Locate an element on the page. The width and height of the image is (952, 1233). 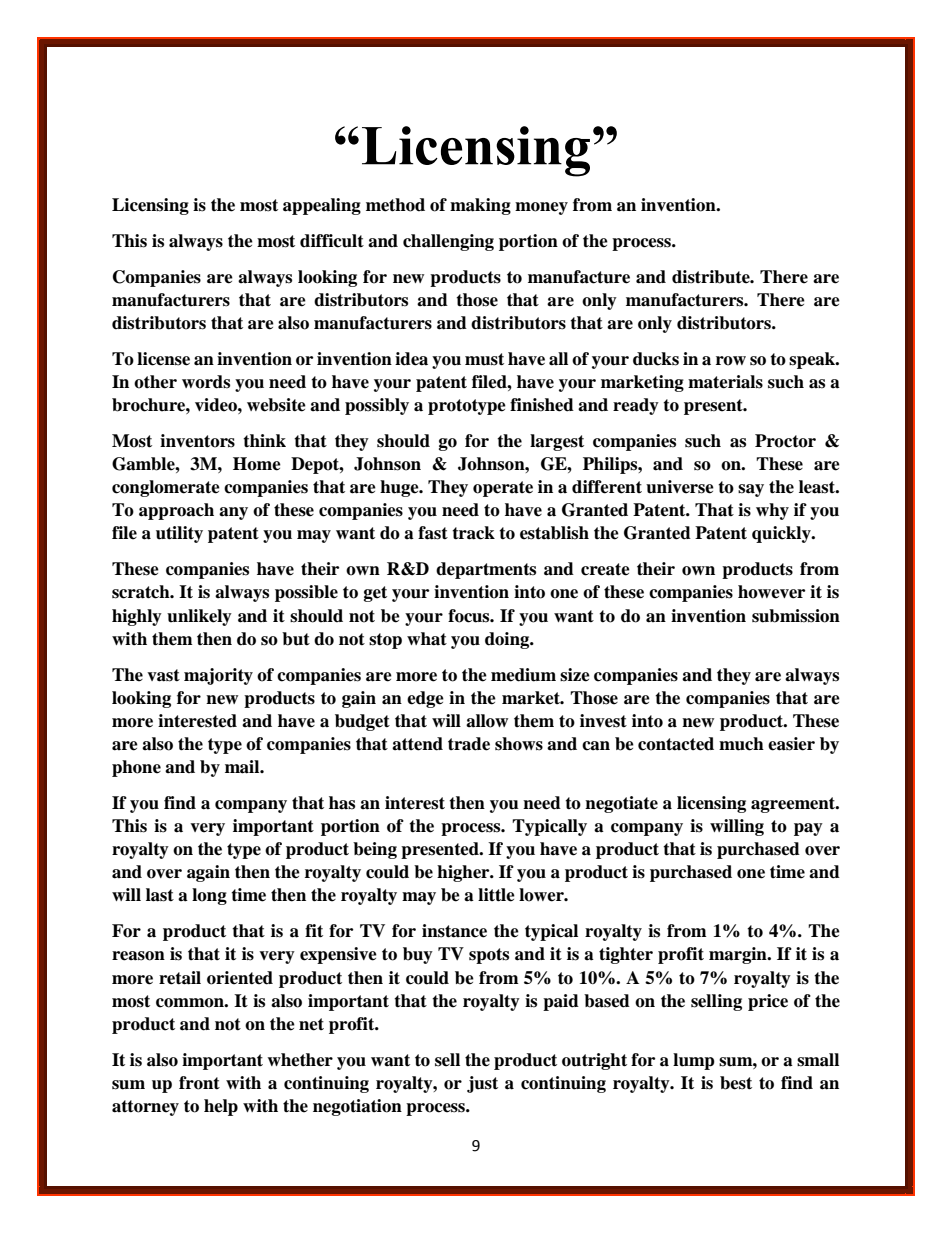
submission is located at coordinates (796, 616).
